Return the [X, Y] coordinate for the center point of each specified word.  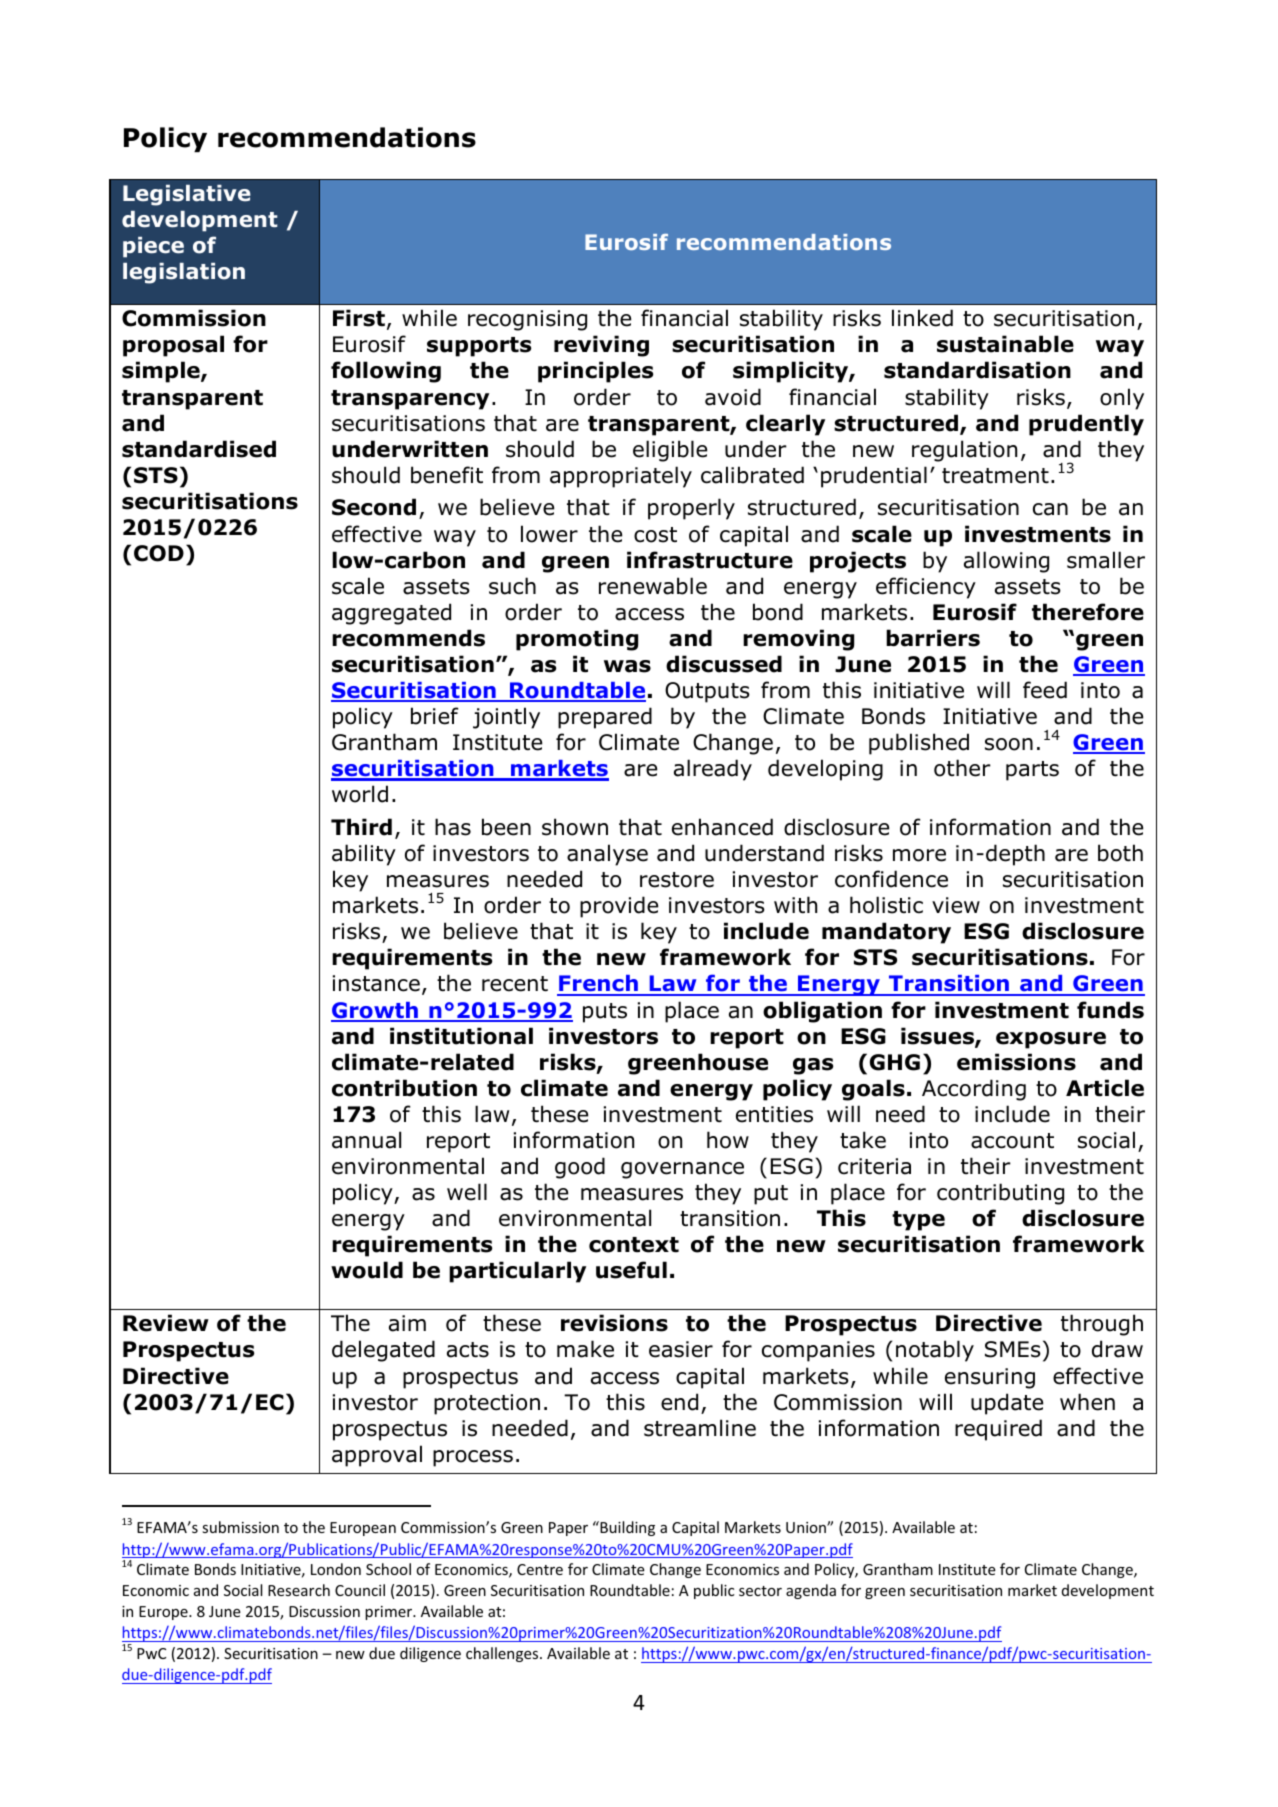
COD [159, 553]
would [367, 1270]
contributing [1000, 1194]
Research [299, 1590]
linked [922, 318]
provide [619, 907]
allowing [1006, 562]
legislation [184, 273]
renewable [653, 586]
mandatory [886, 933]
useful [631, 1270]
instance [376, 983]
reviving [601, 346]
